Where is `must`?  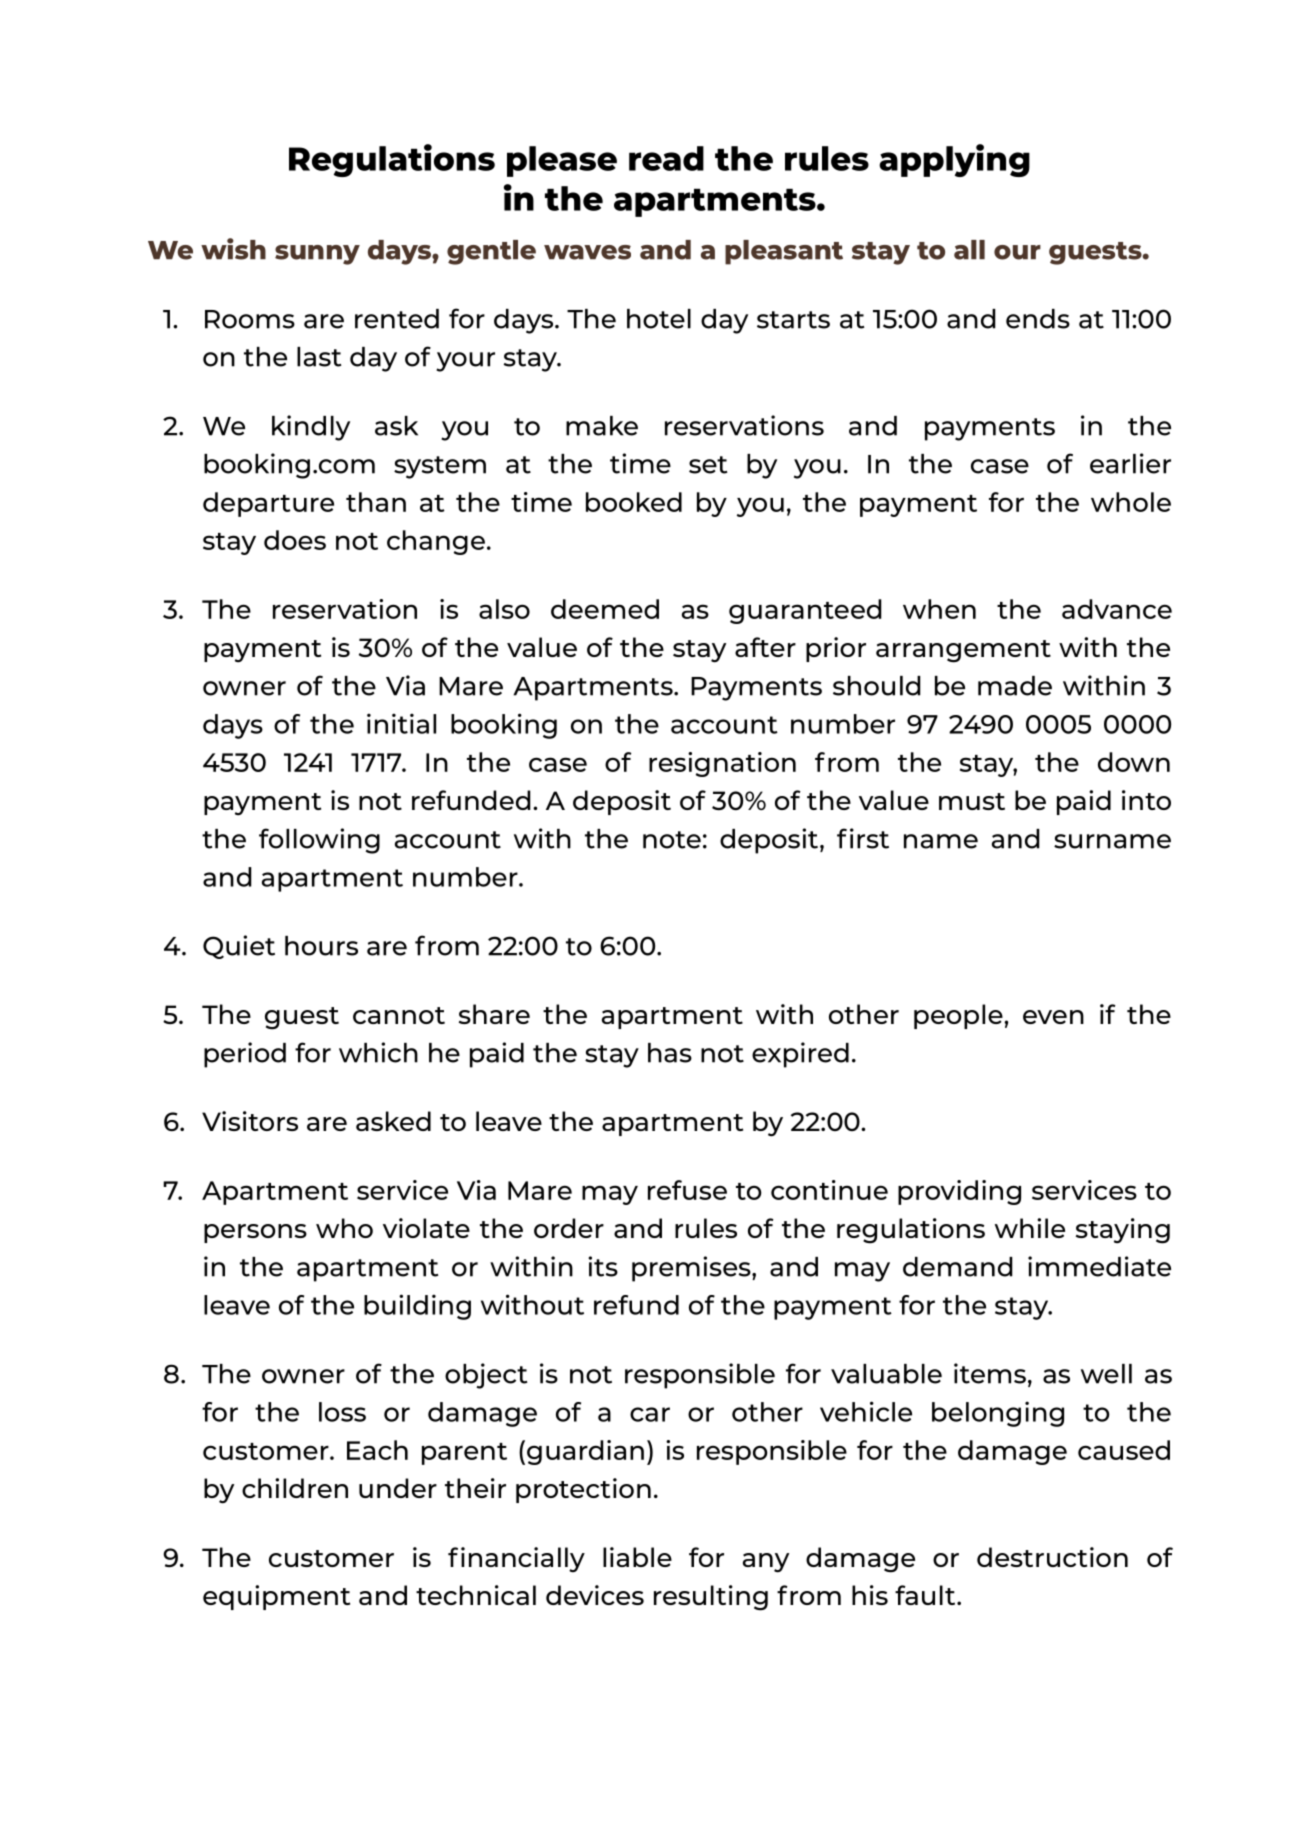
must is located at coordinates (972, 801).
